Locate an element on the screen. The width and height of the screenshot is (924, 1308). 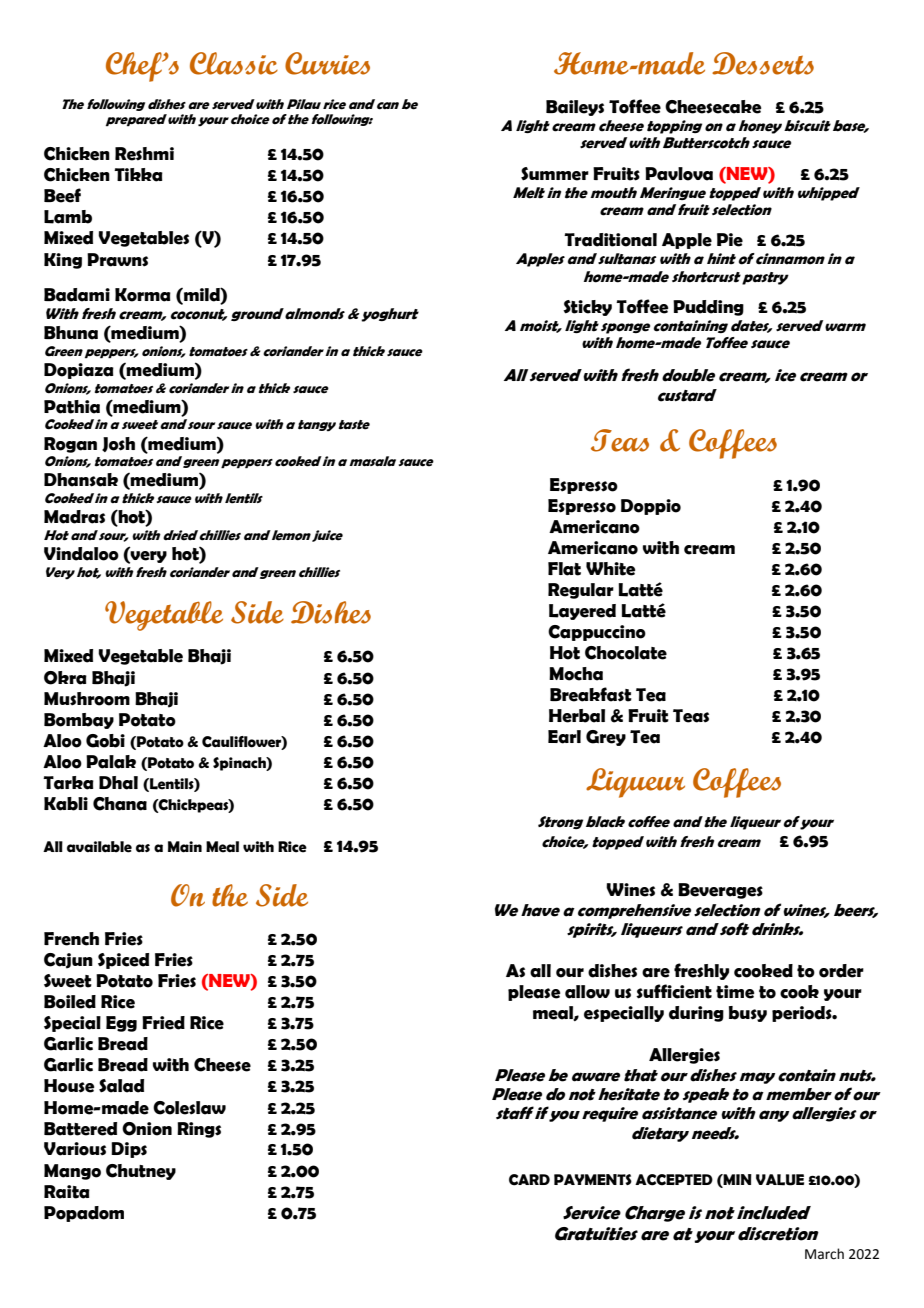
CARD is located at coordinates (529, 1180).
